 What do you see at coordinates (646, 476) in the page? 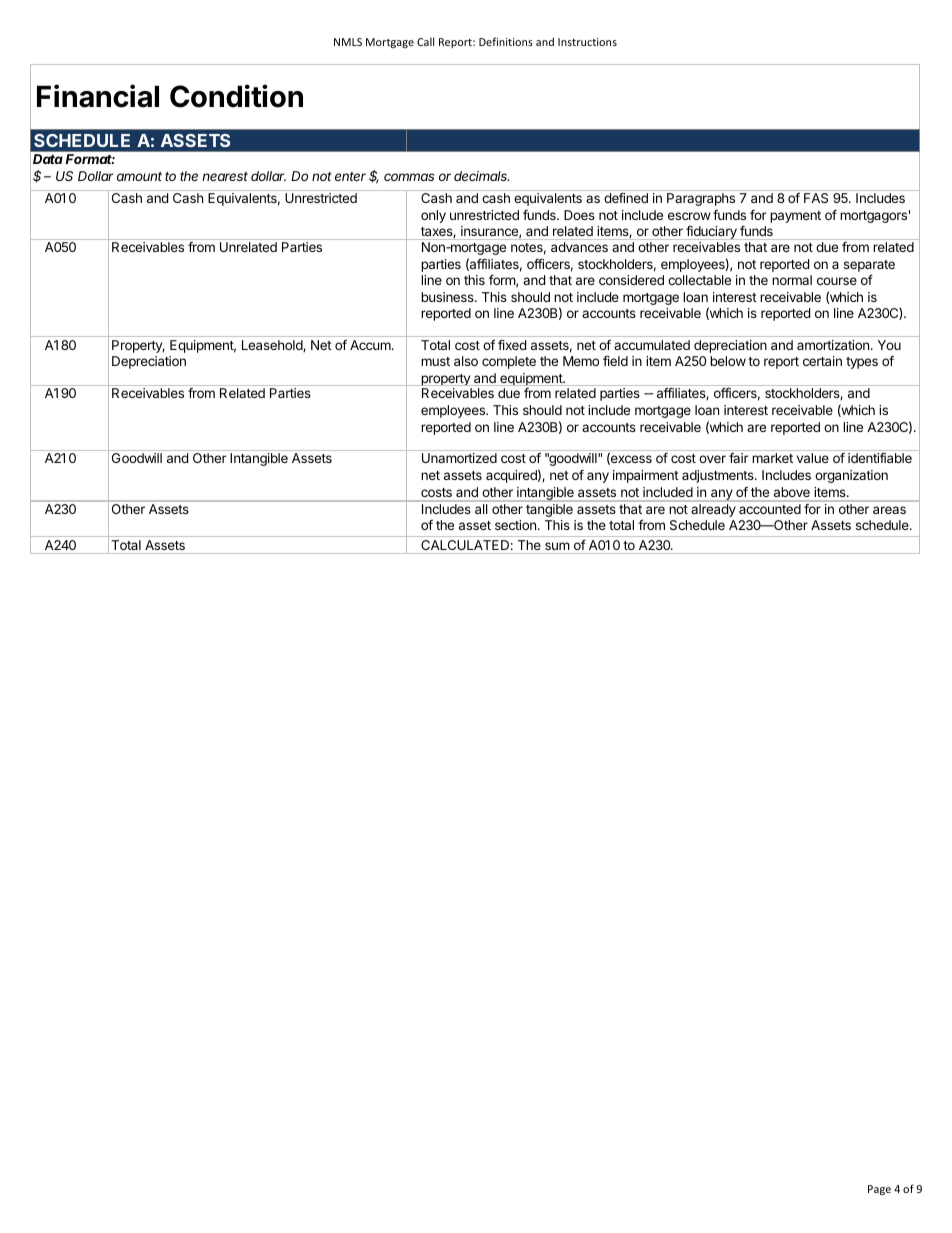
I see `impairment` at bounding box center [646, 476].
